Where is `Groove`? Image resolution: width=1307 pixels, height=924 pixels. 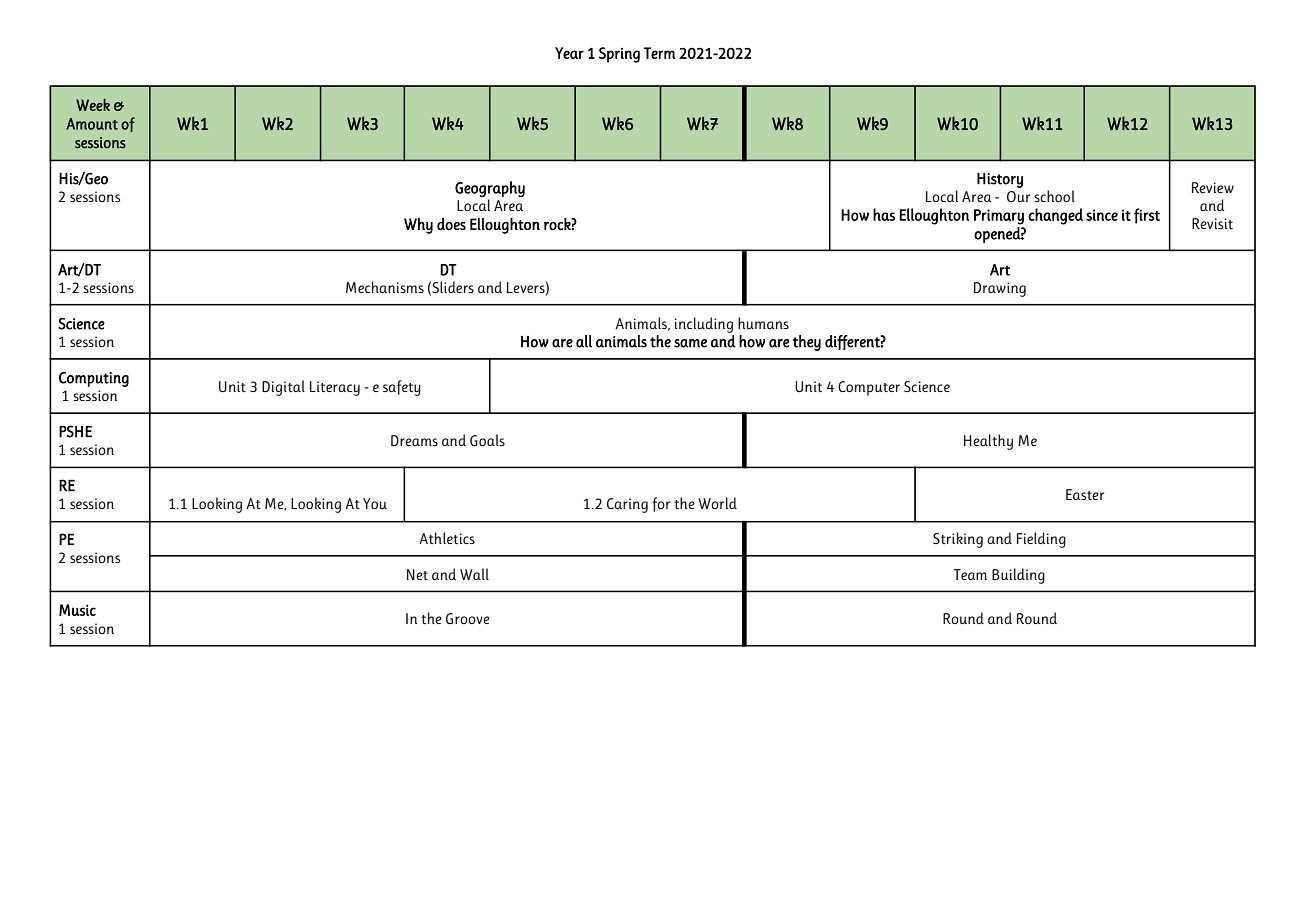 Groove is located at coordinates (468, 618).
